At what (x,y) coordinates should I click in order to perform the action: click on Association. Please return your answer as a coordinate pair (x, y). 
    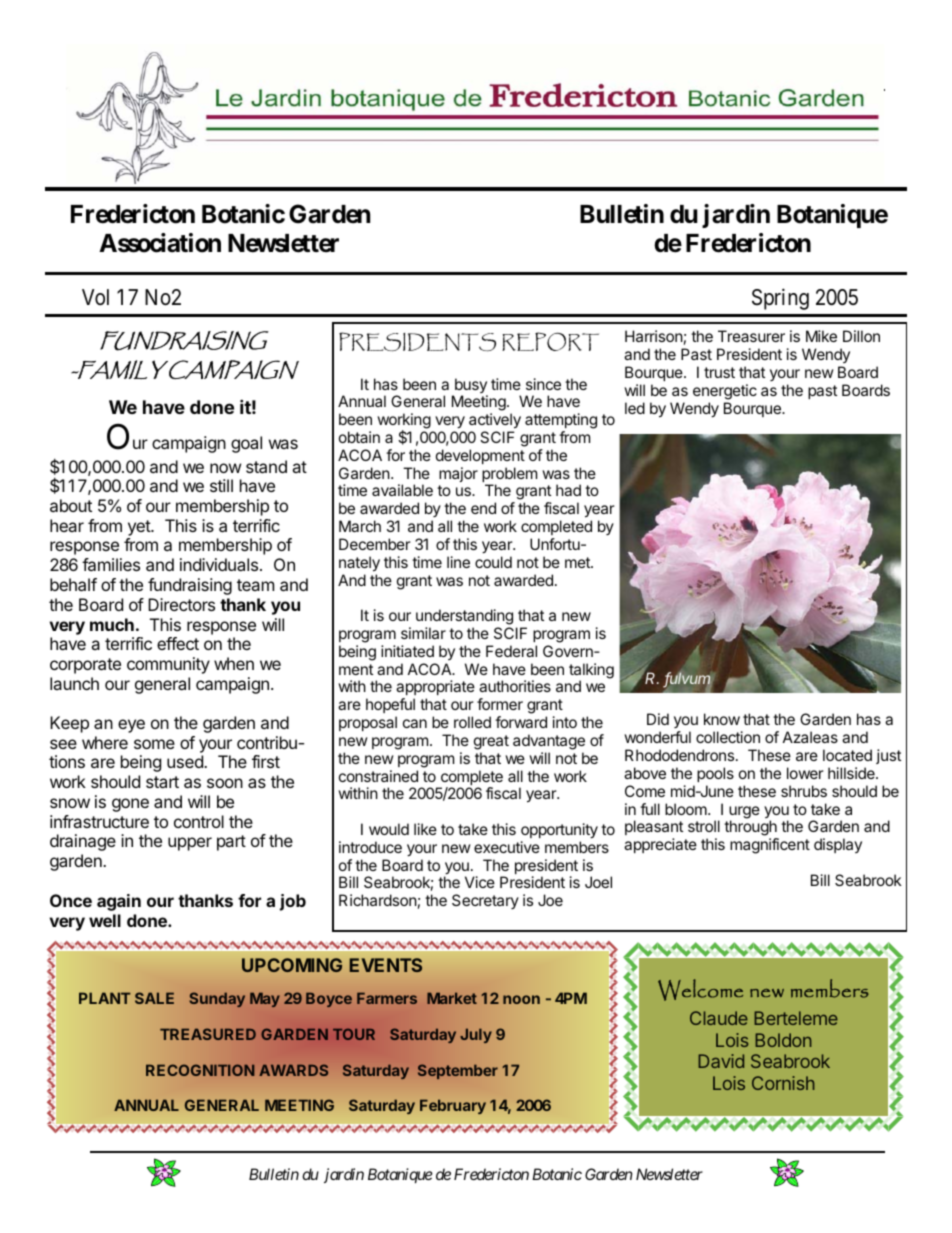
    Looking at the image, I should click on (160, 243).
